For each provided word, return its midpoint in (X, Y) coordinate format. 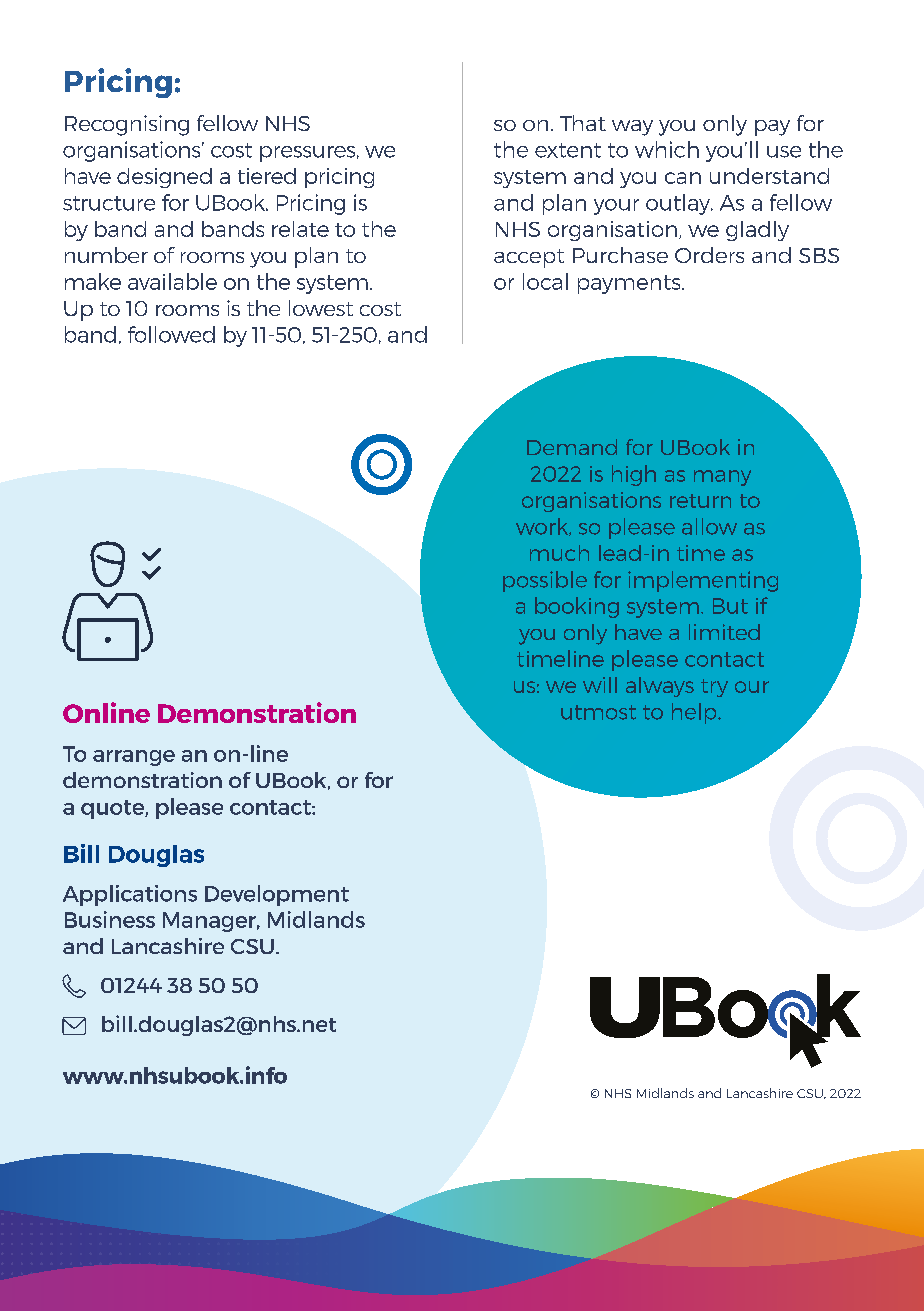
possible (545, 581)
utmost (598, 712)
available (172, 281)
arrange (134, 758)
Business (110, 919)
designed (164, 178)
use (784, 152)
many (722, 478)
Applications (130, 895)
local (545, 281)
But (730, 606)
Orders (709, 255)
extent (568, 150)
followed (171, 334)
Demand (572, 447)
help (695, 713)
